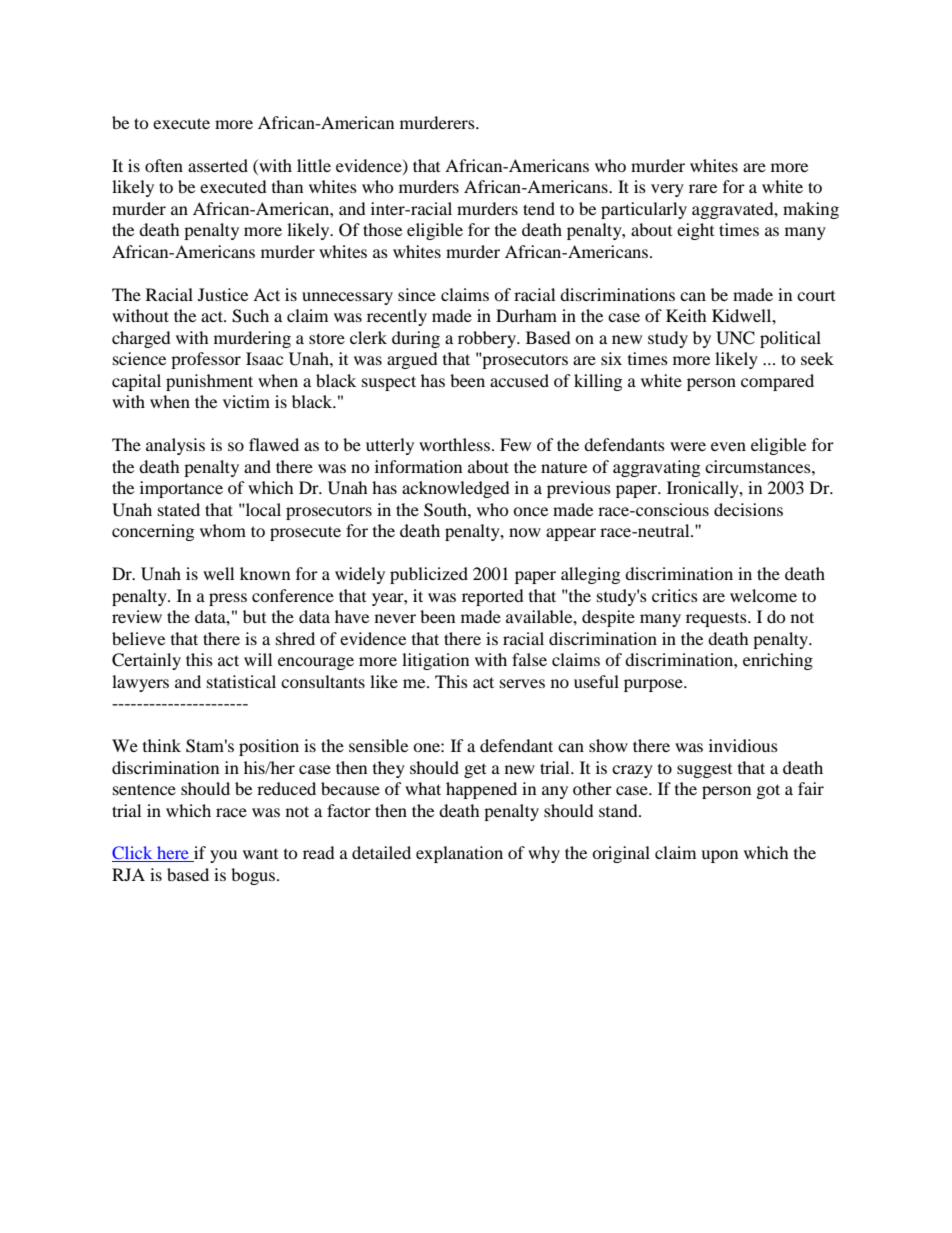 The height and width of the screenshot is (1233, 952). What do you see at coordinates (175, 446) in the screenshot?
I see `analysis` at bounding box center [175, 446].
